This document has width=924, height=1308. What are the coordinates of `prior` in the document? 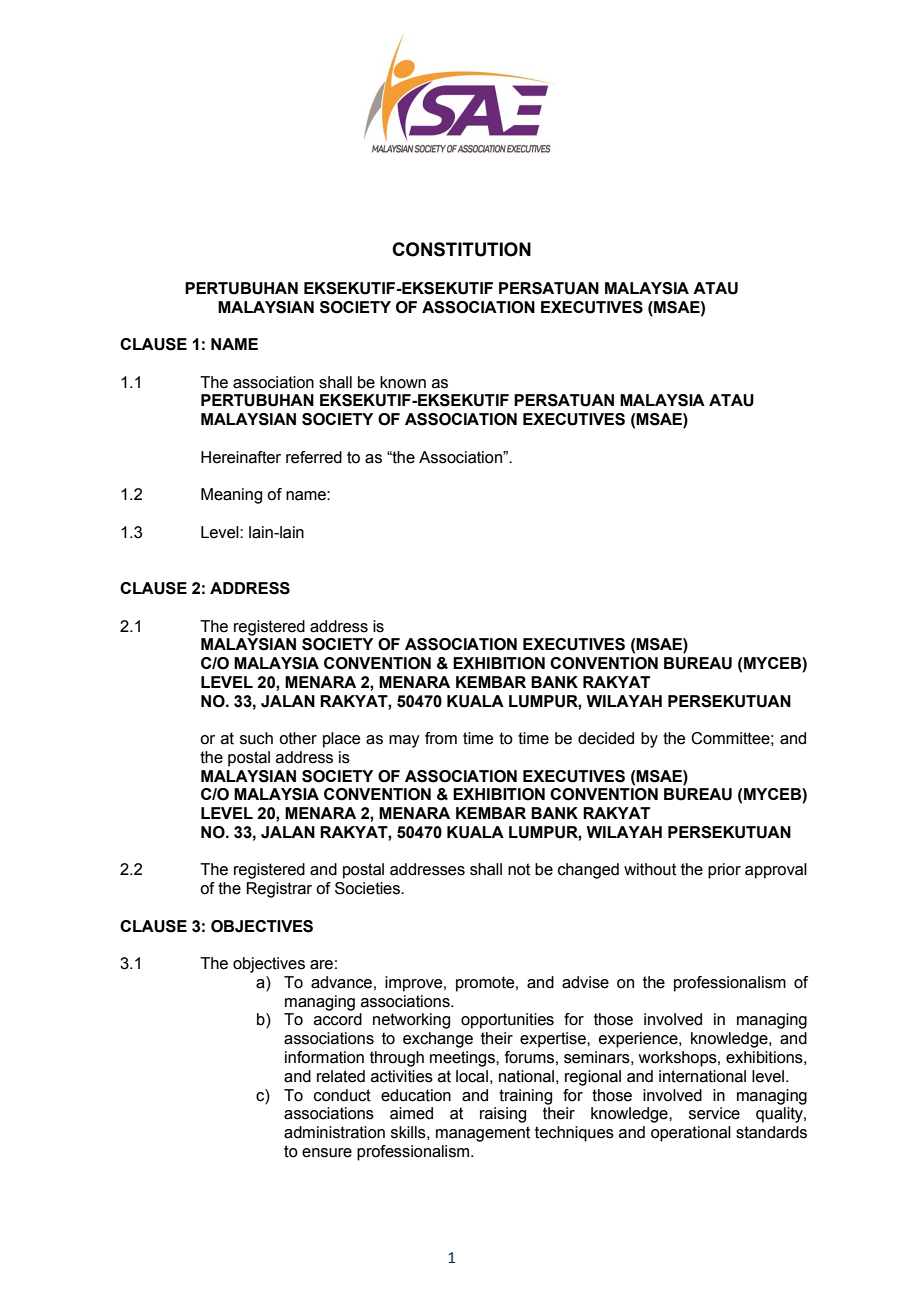 It's located at (724, 871).
